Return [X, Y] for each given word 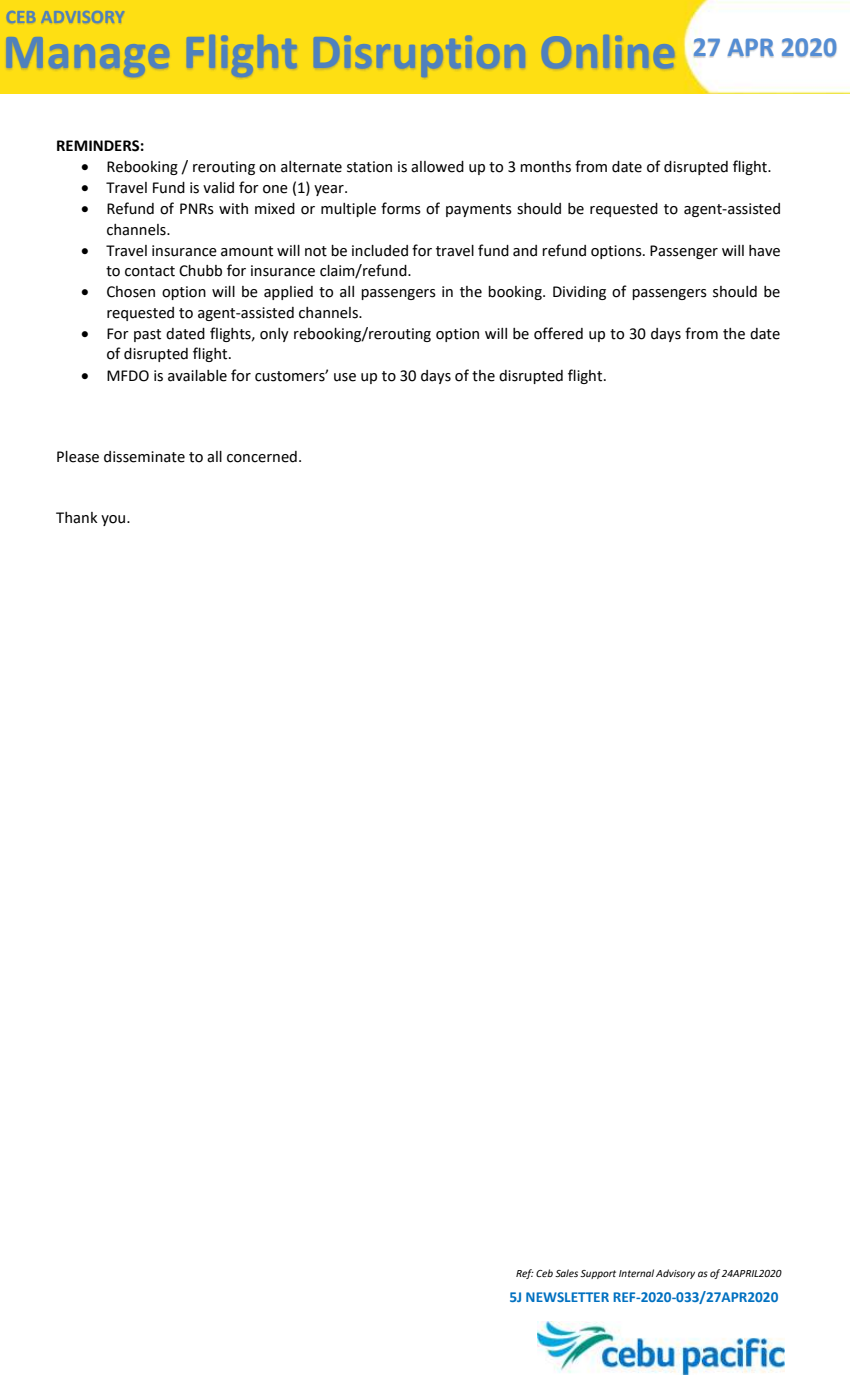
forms [401, 208]
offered [558, 333]
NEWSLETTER [567, 1297]
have [764, 251]
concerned [262, 457]
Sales [566, 1273]
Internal [636, 1273]
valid [218, 188]
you [114, 520]
